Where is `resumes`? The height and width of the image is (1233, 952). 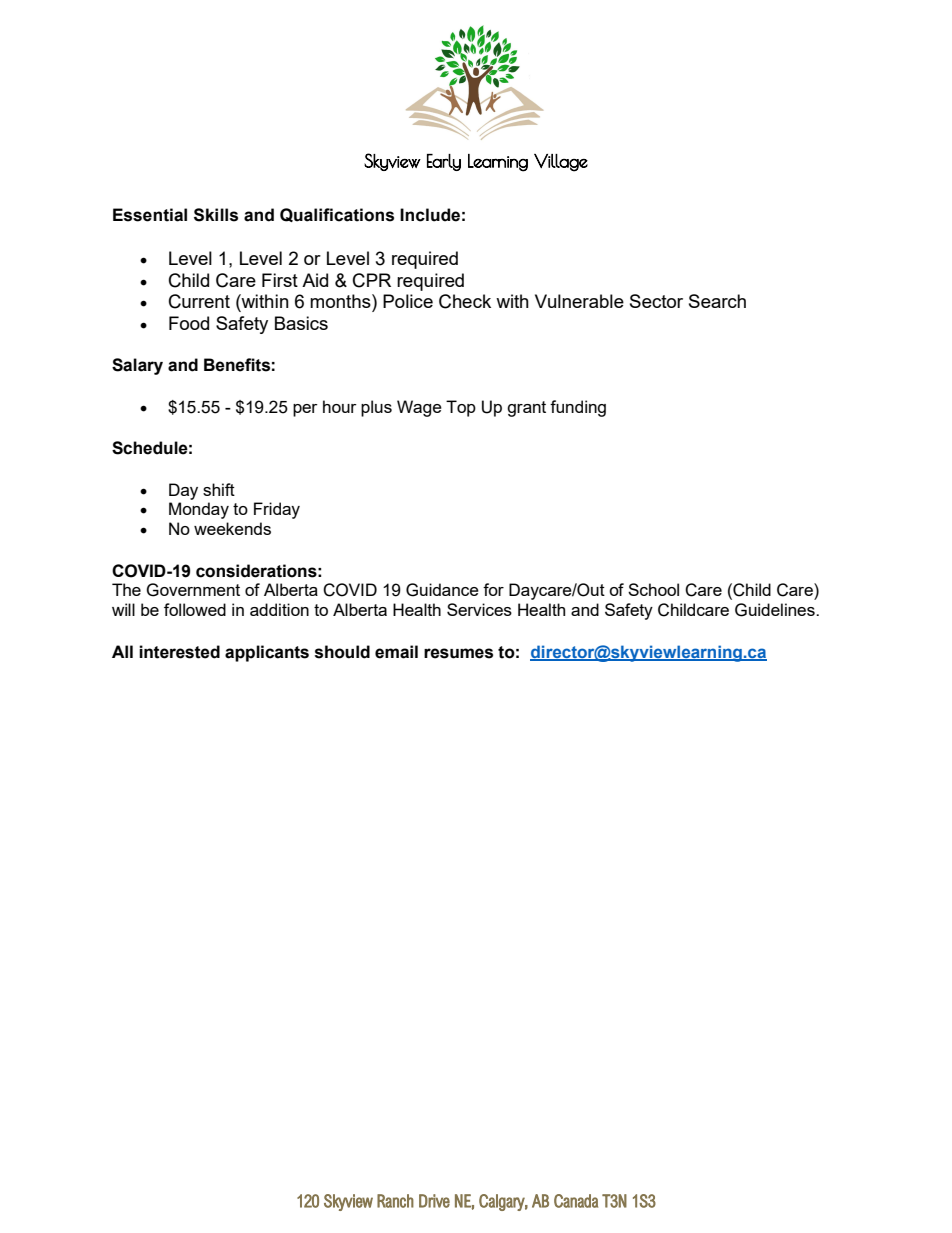
resumes is located at coordinates (458, 653).
